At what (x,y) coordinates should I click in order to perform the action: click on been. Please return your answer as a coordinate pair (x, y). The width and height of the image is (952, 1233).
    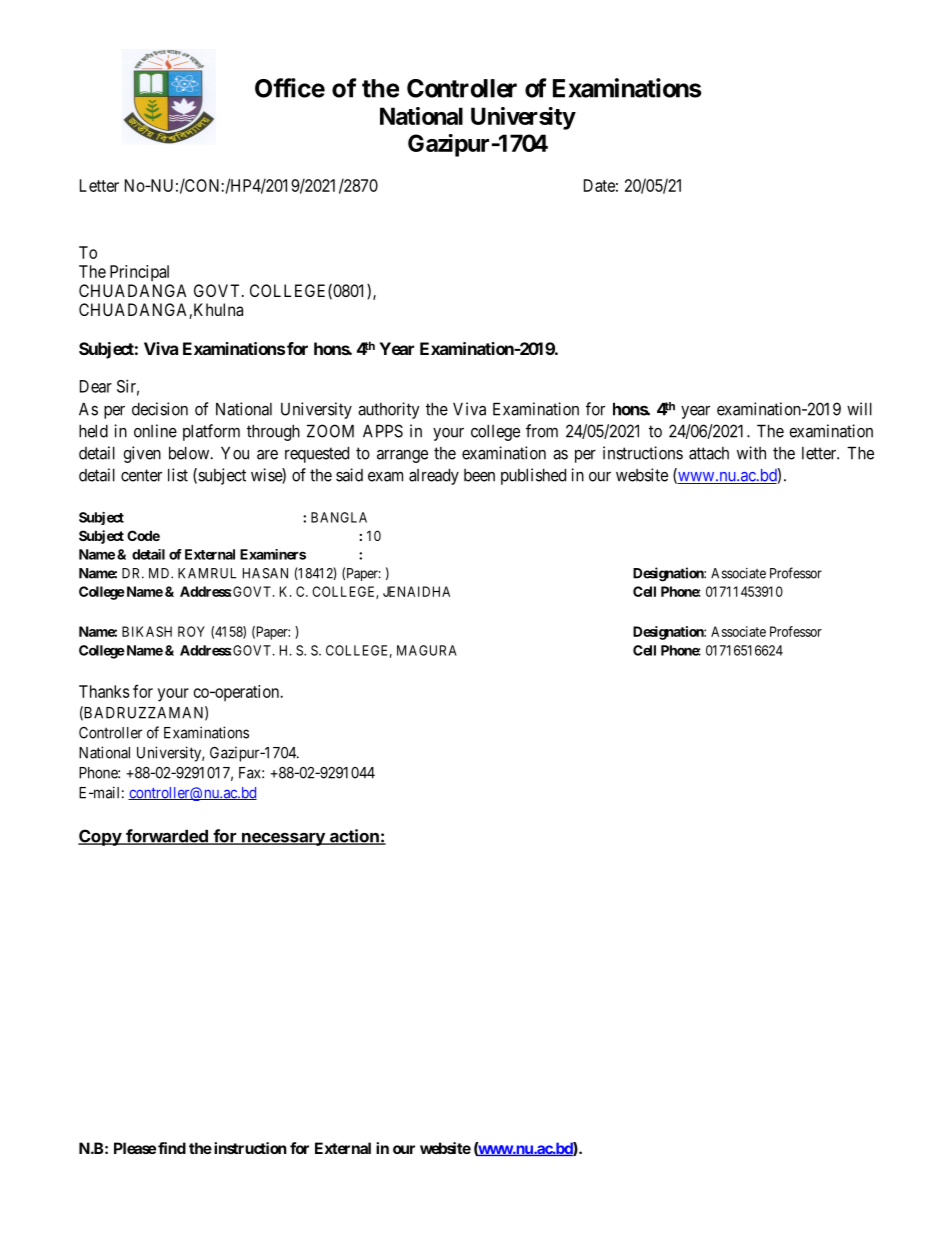
    Looking at the image, I should click on (479, 475).
